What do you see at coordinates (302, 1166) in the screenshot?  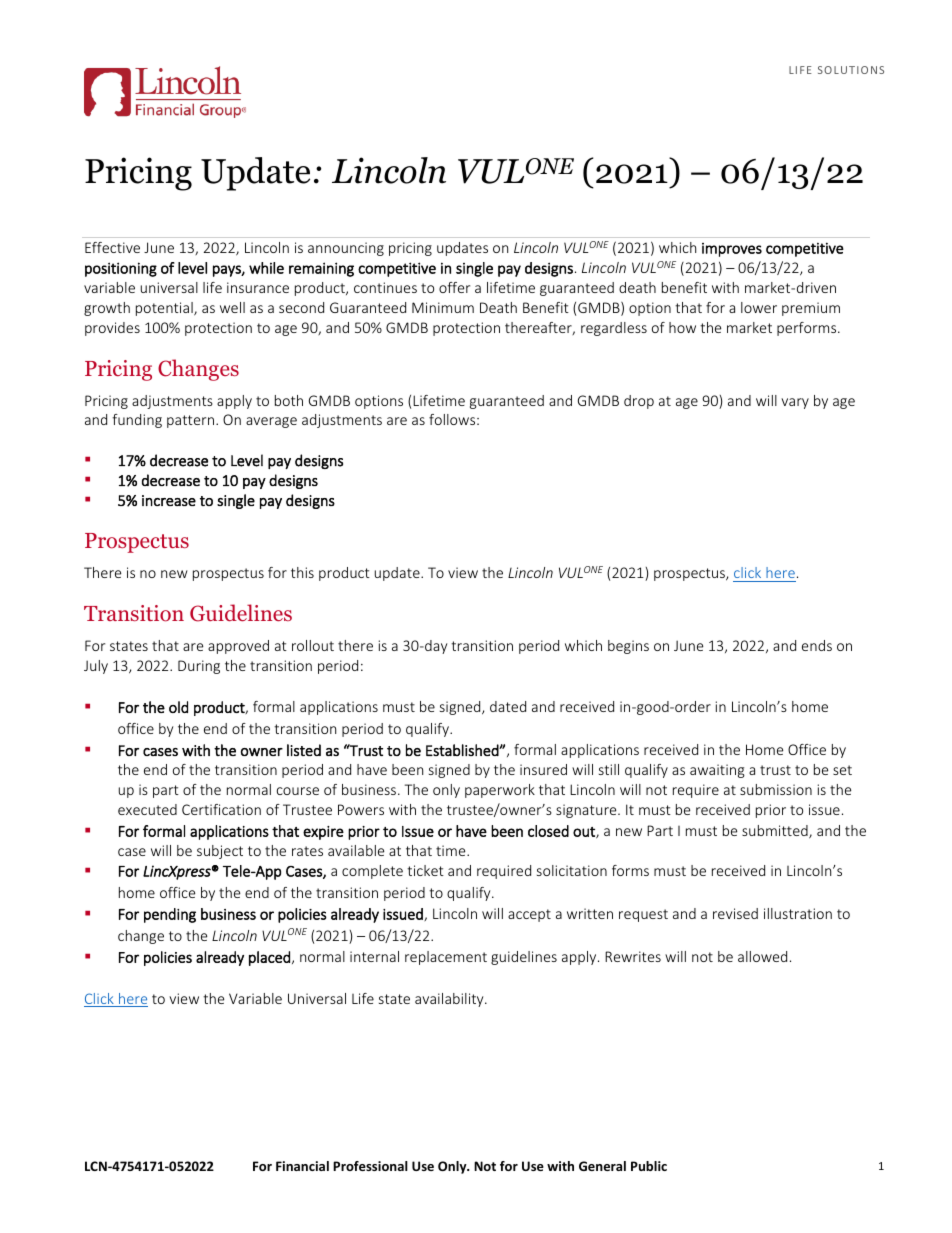 I see `Financial` at bounding box center [302, 1166].
